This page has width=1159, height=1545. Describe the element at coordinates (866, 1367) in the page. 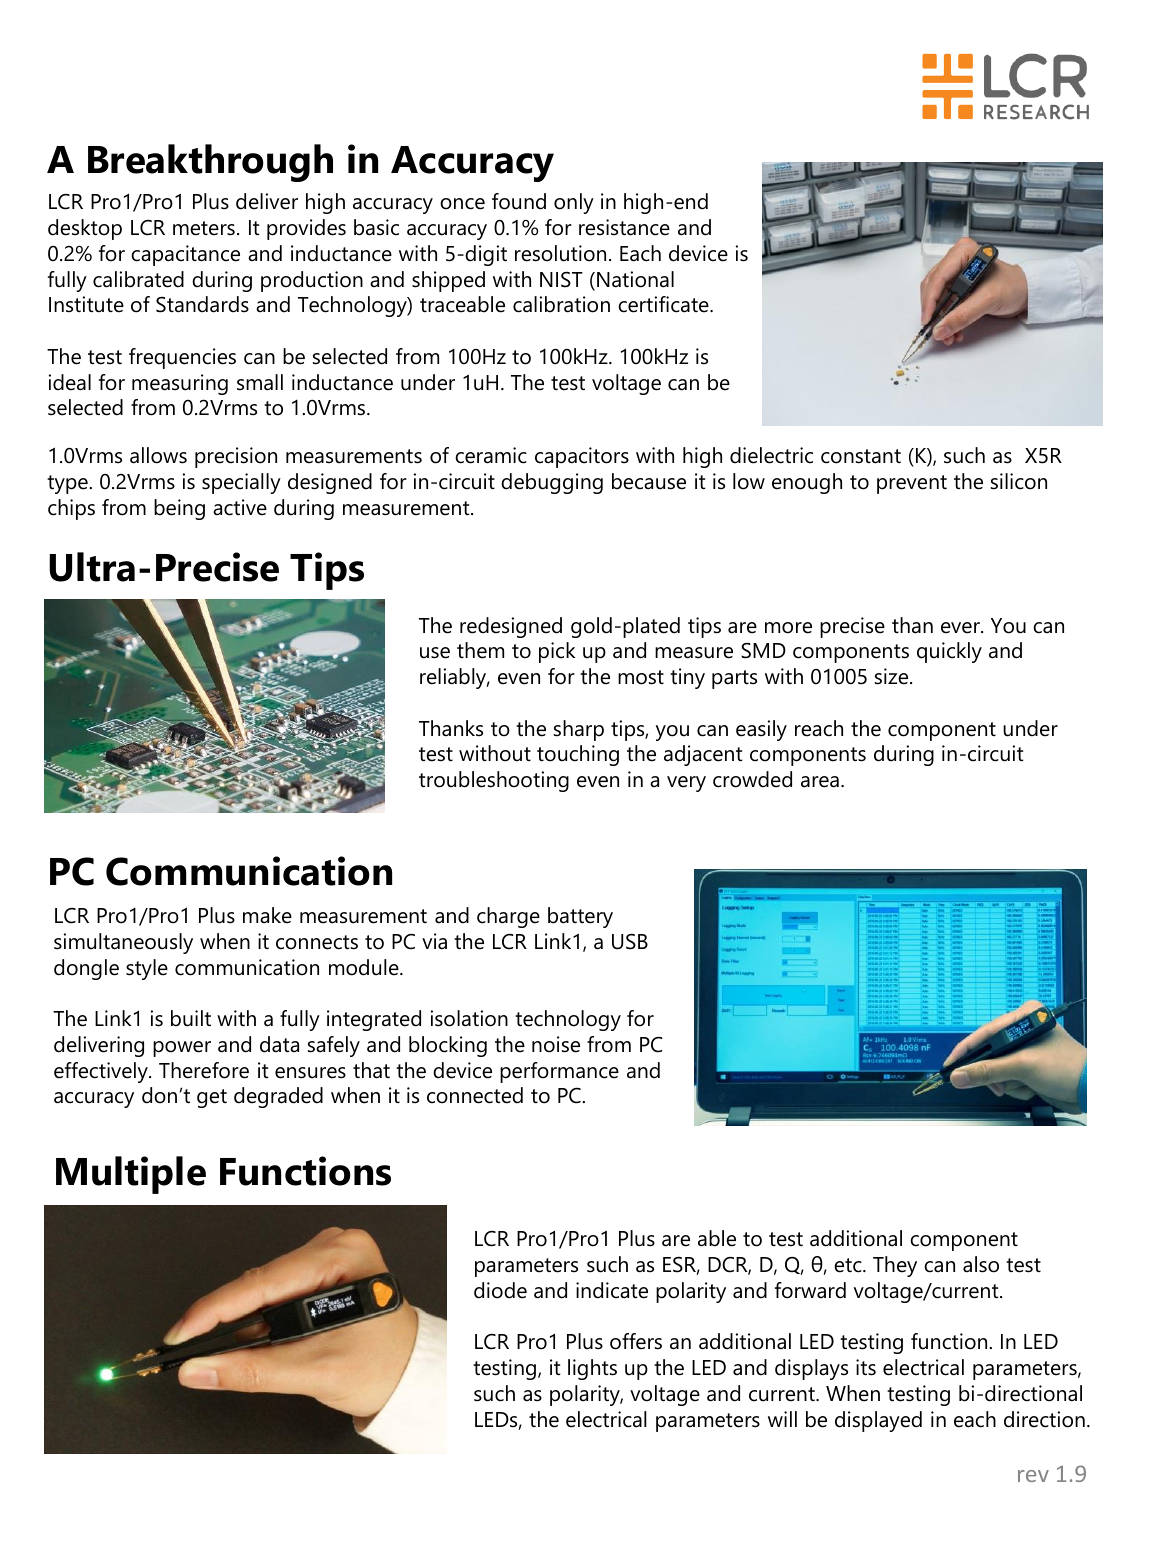

I see `its` at that location.
